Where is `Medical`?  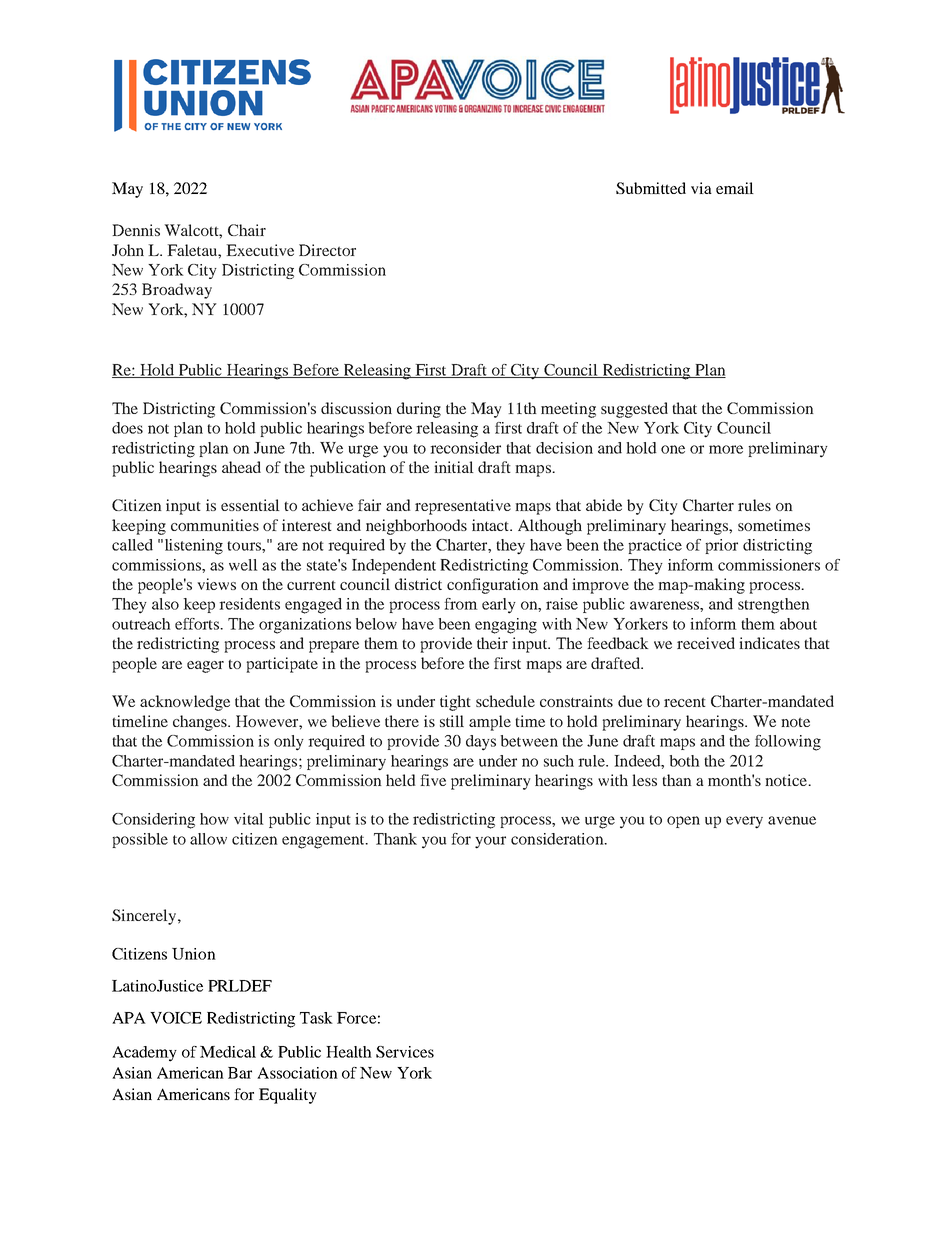
Medical is located at coordinates (228, 1052).
